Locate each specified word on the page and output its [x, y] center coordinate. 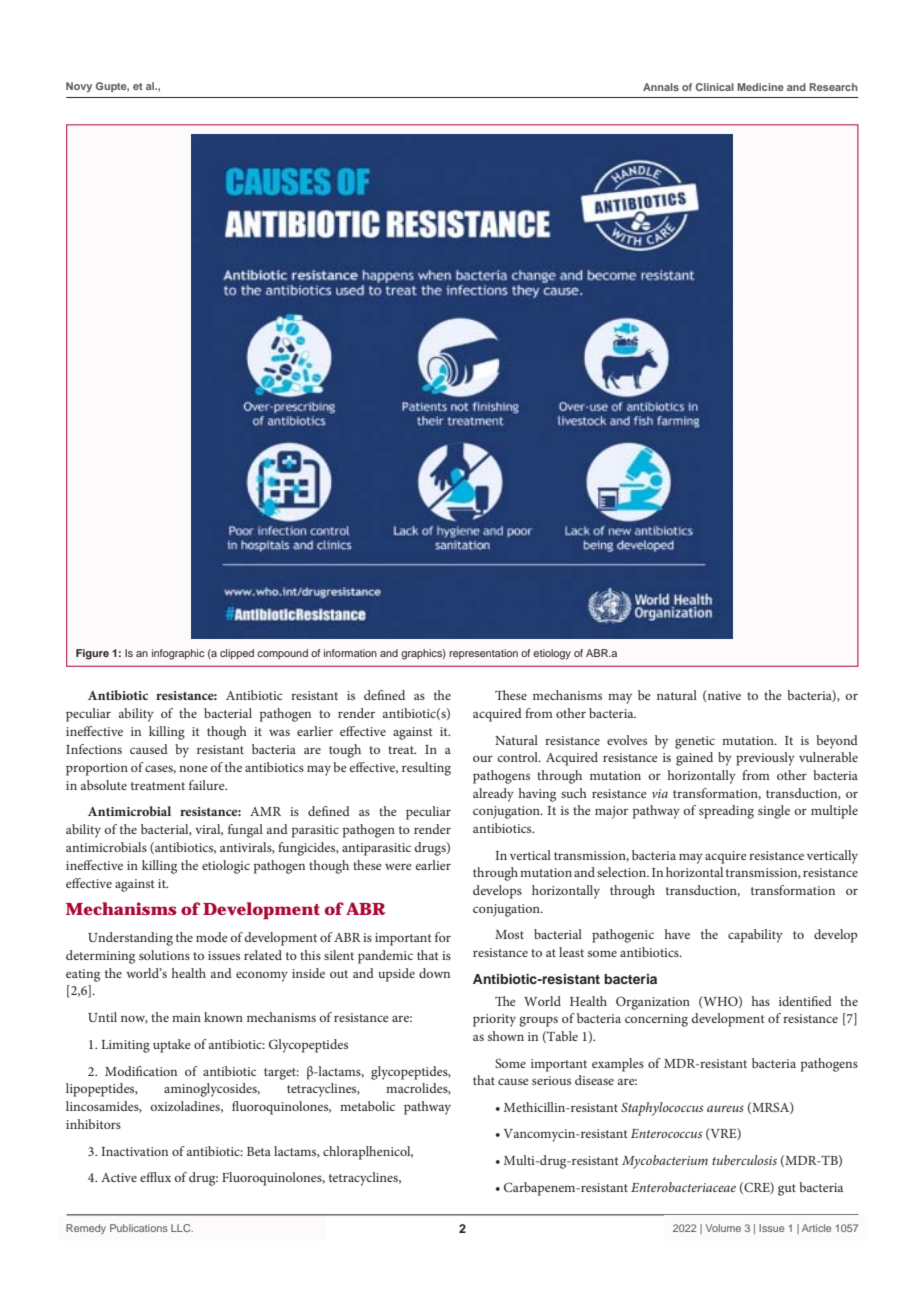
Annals [661, 87]
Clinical [715, 87]
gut [787, 1190]
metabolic [367, 1106]
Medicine [760, 87]
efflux [155, 1177]
